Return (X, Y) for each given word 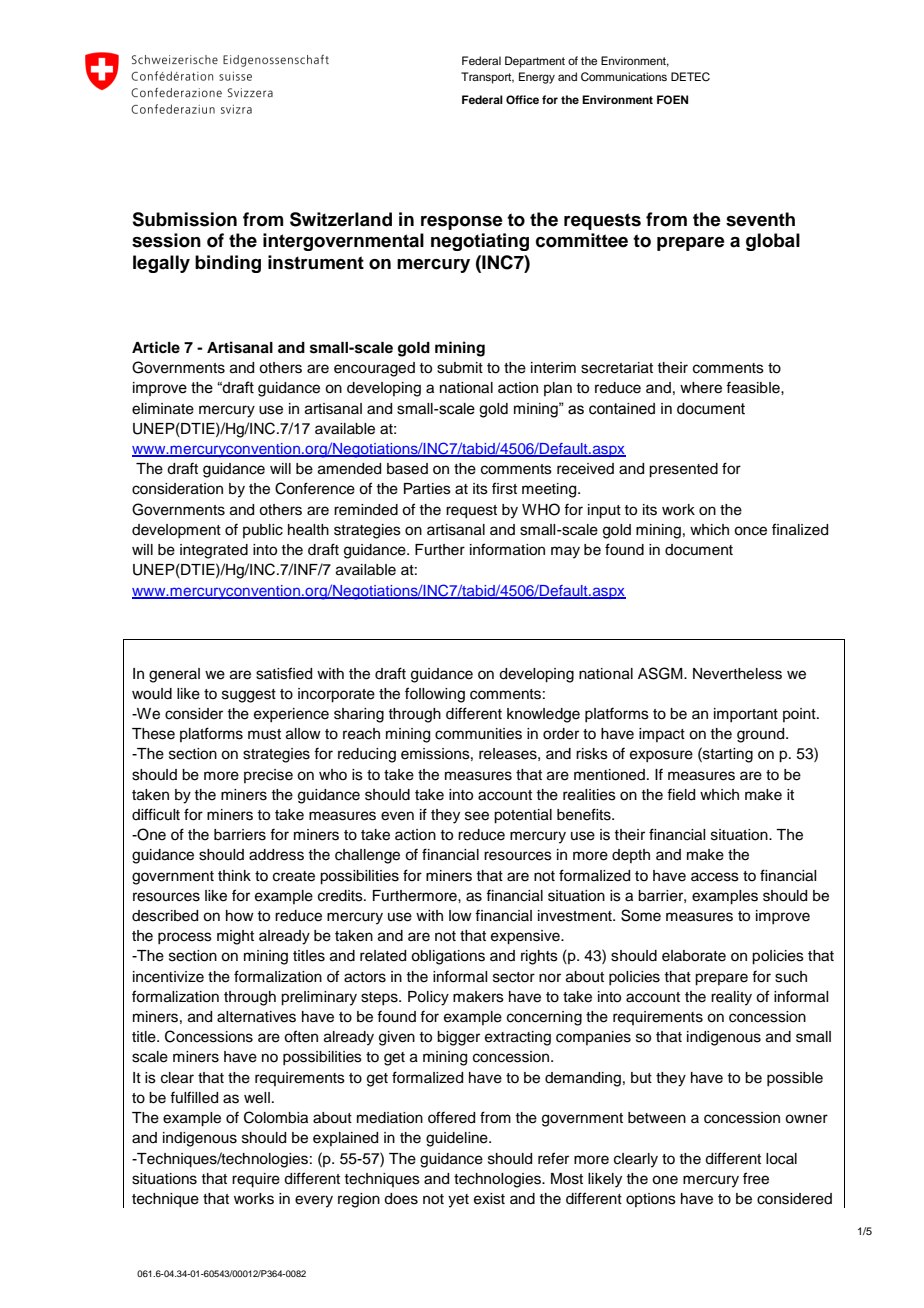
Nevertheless (737, 674)
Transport (487, 78)
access (715, 877)
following (435, 695)
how (240, 915)
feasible (754, 387)
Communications (624, 77)
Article (156, 347)
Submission (184, 219)
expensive (526, 937)
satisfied (284, 673)
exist (489, 1199)
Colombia (276, 1117)
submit (460, 368)
